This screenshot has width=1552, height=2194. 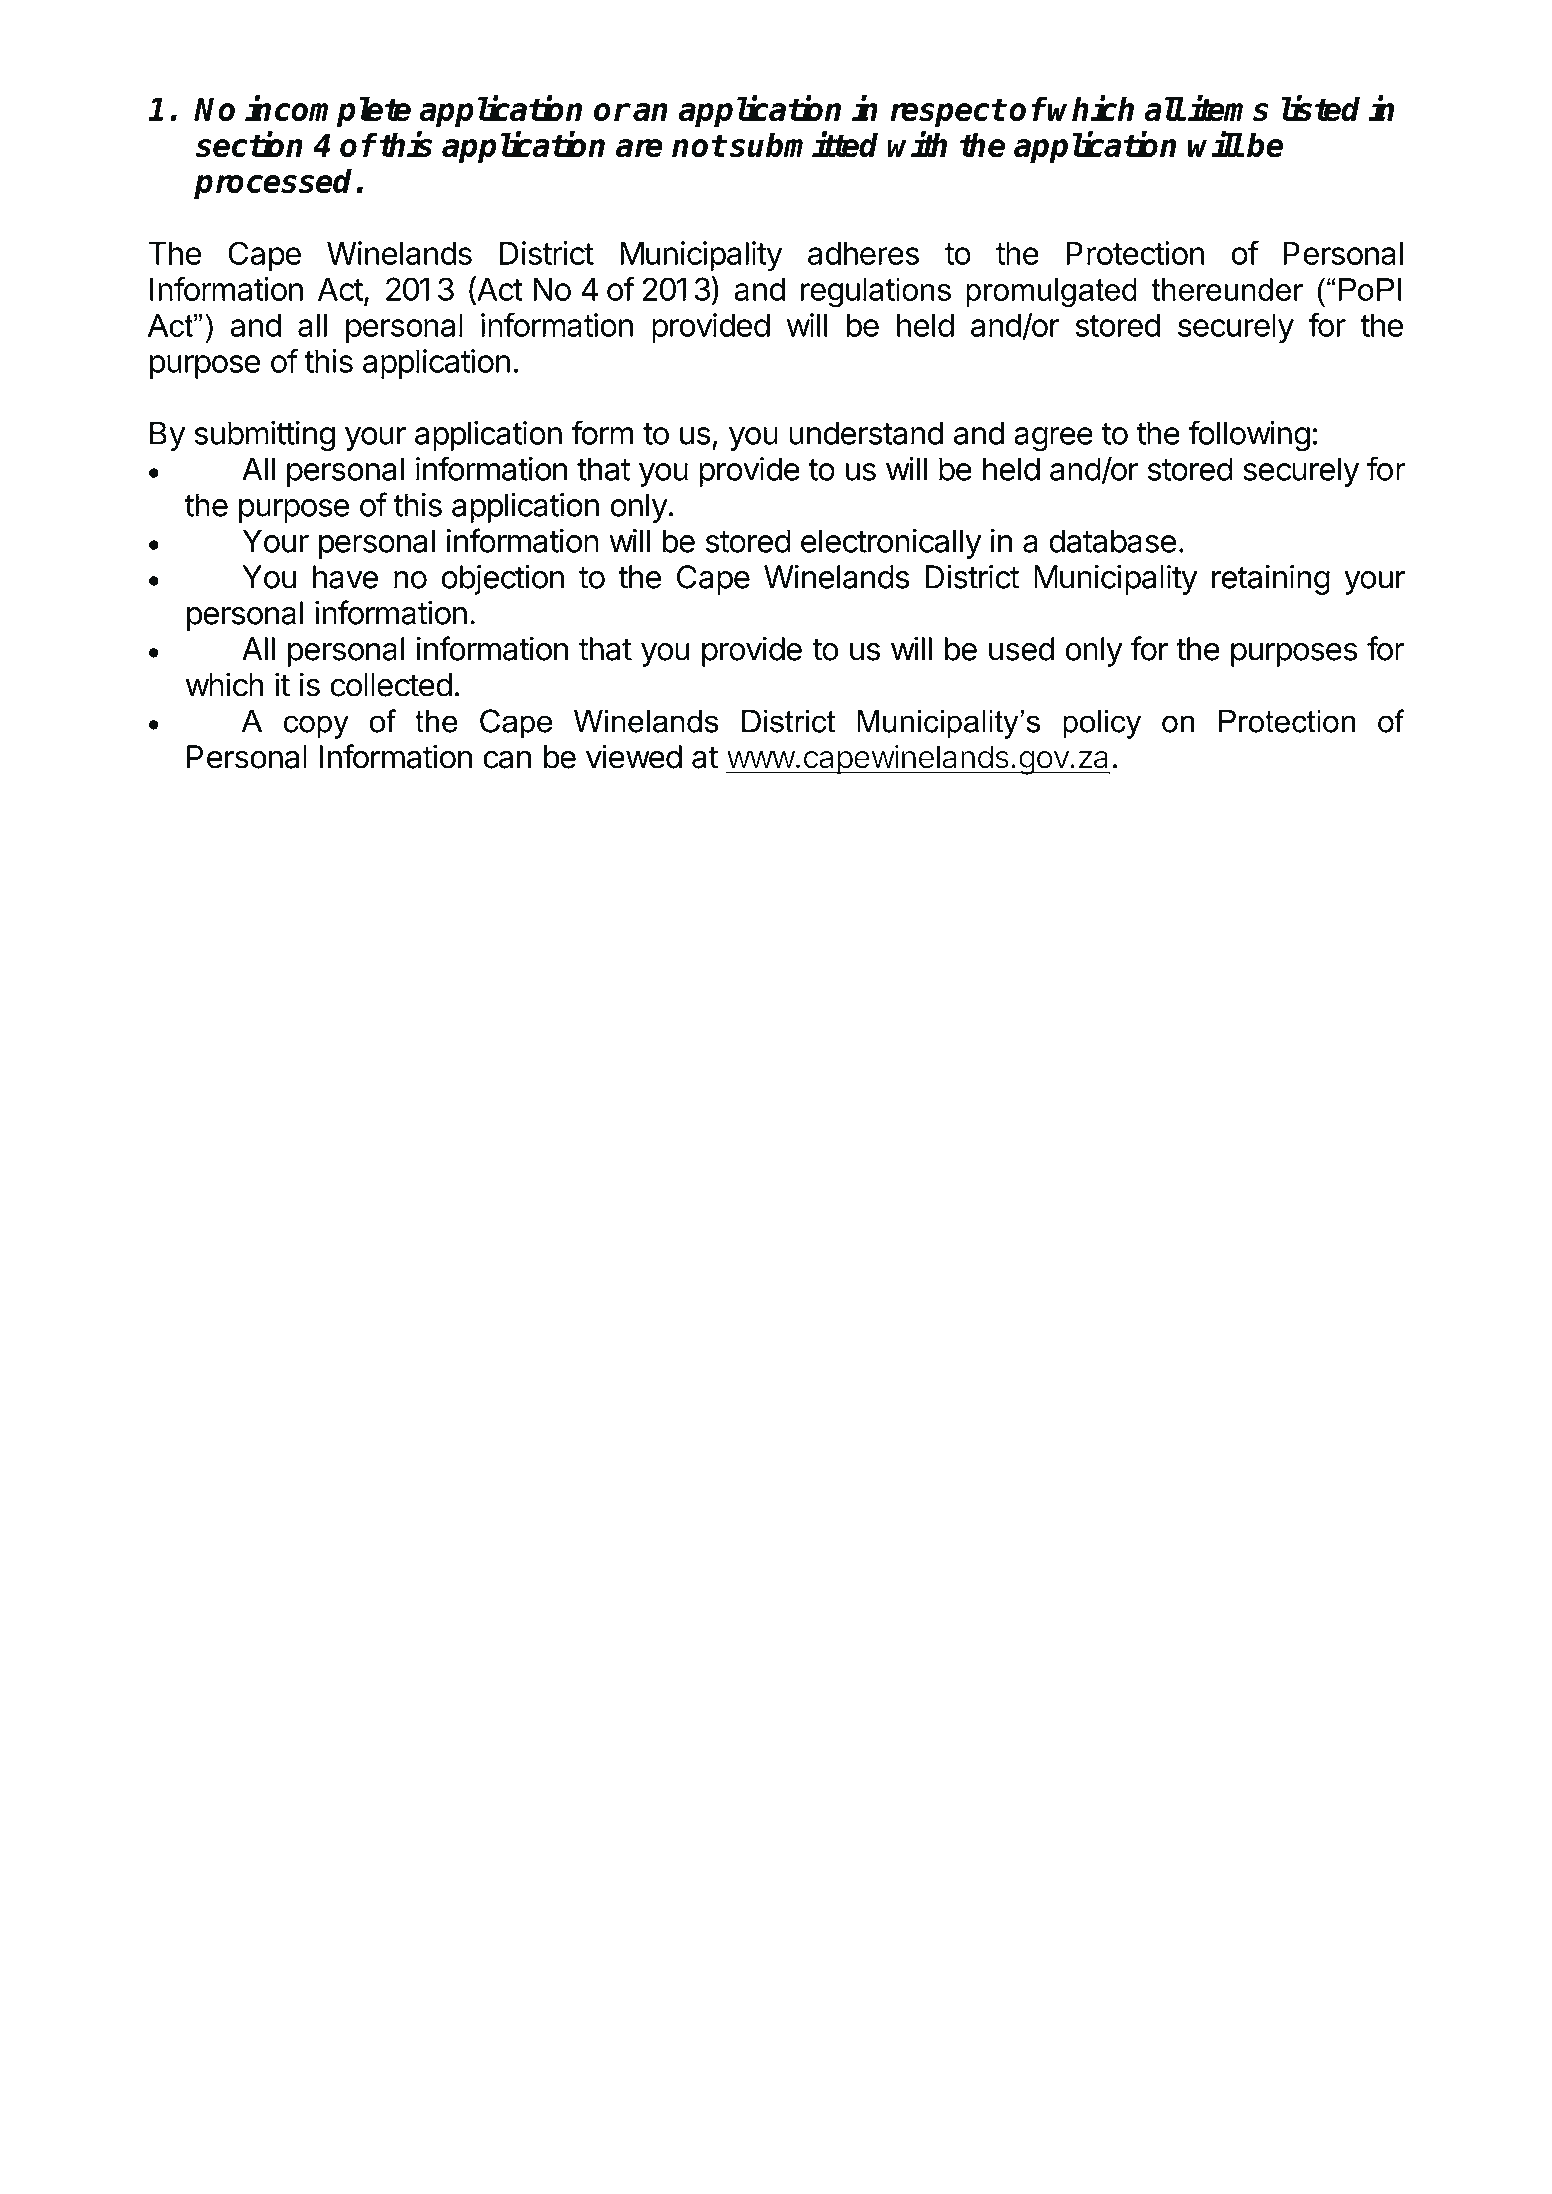 I want to click on retaining, so click(x=1271, y=579).
